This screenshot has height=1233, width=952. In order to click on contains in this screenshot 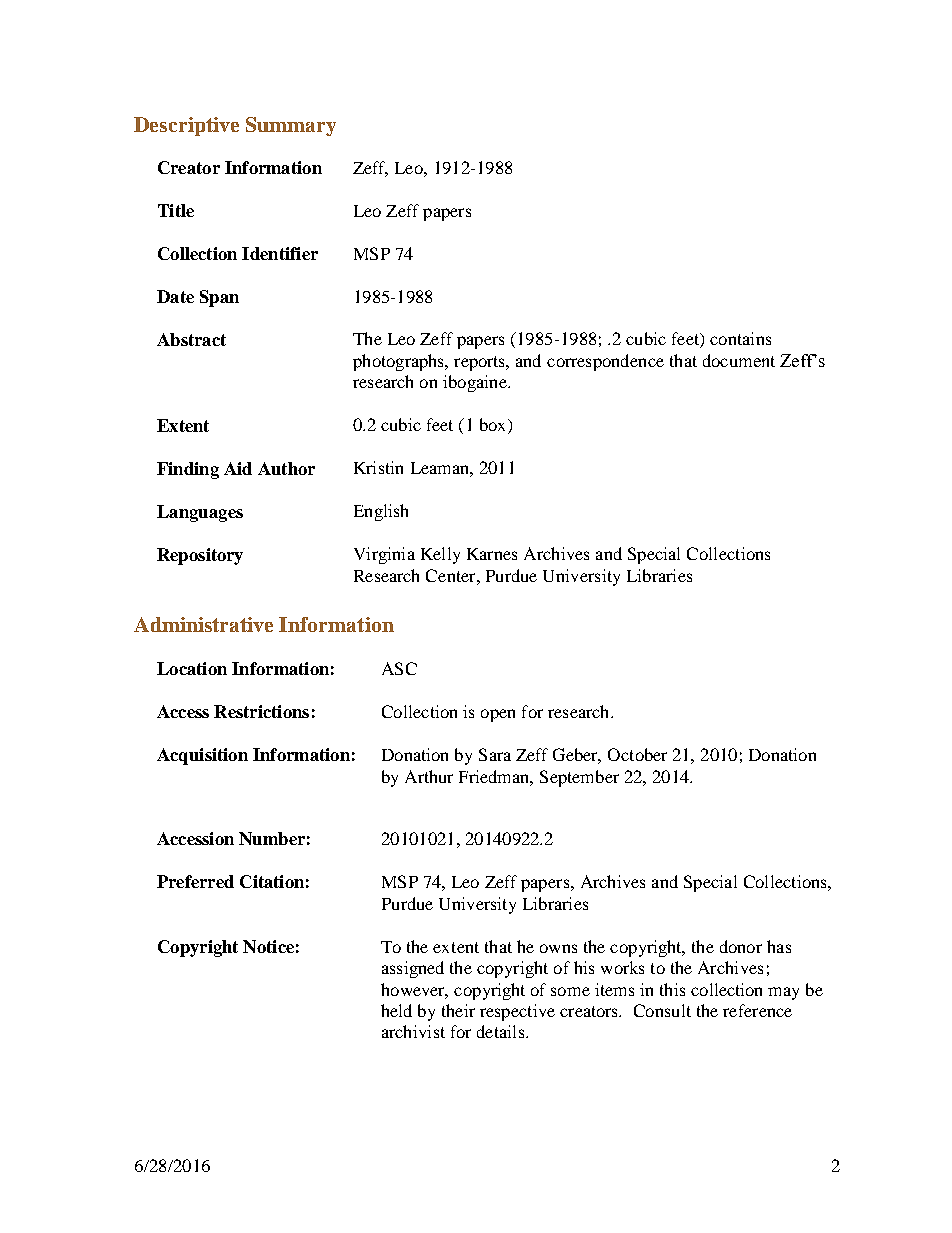, I will do `click(740, 338)`.
